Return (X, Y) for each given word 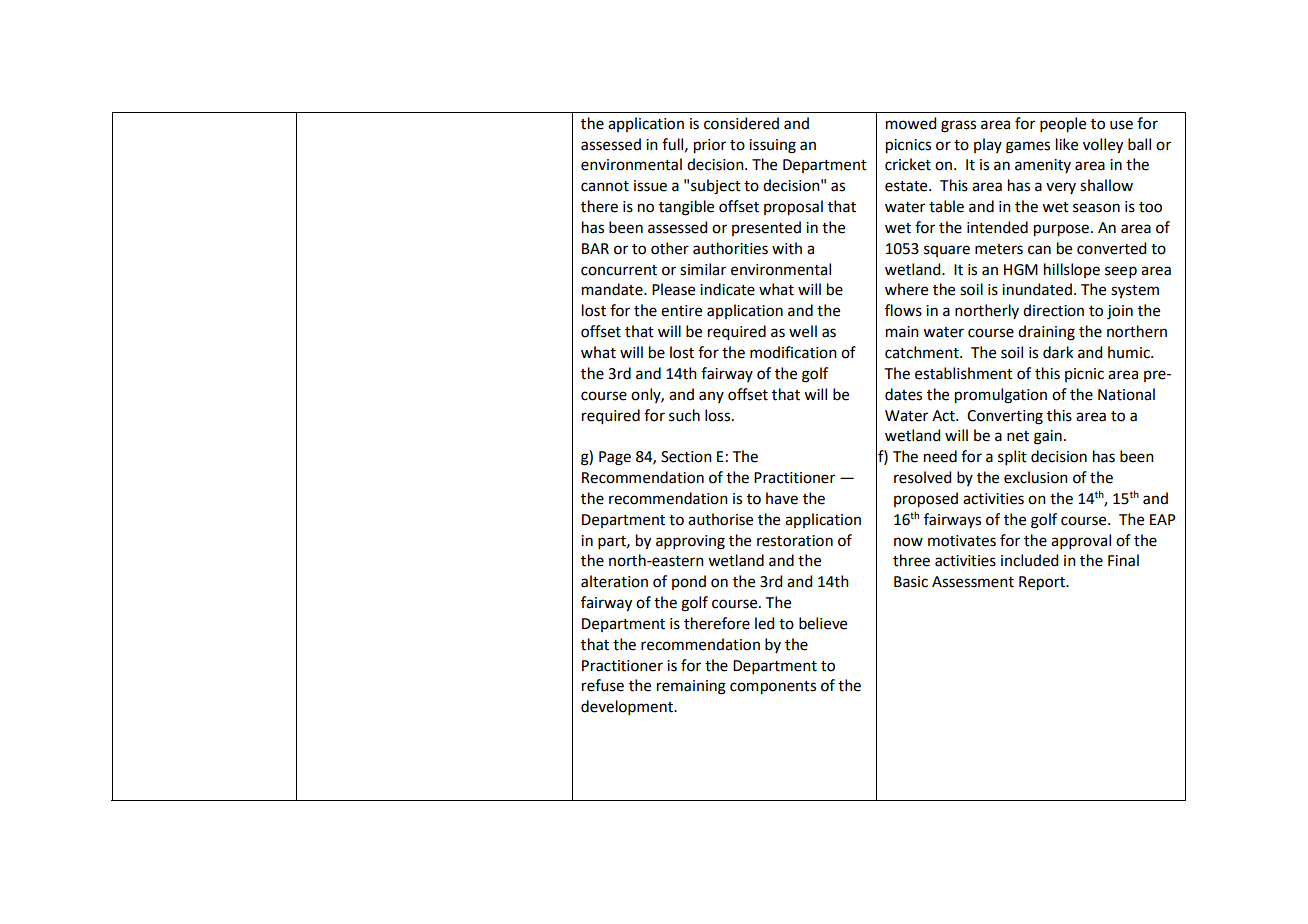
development (628, 707)
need (940, 456)
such (684, 415)
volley (1103, 146)
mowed (911, 123)
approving (690, 542)
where (906, 289)
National (1126, 394)
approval (1081, 541)
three (911, 560)
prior (710, 146)
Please (673, 289)
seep (1121, 272)
